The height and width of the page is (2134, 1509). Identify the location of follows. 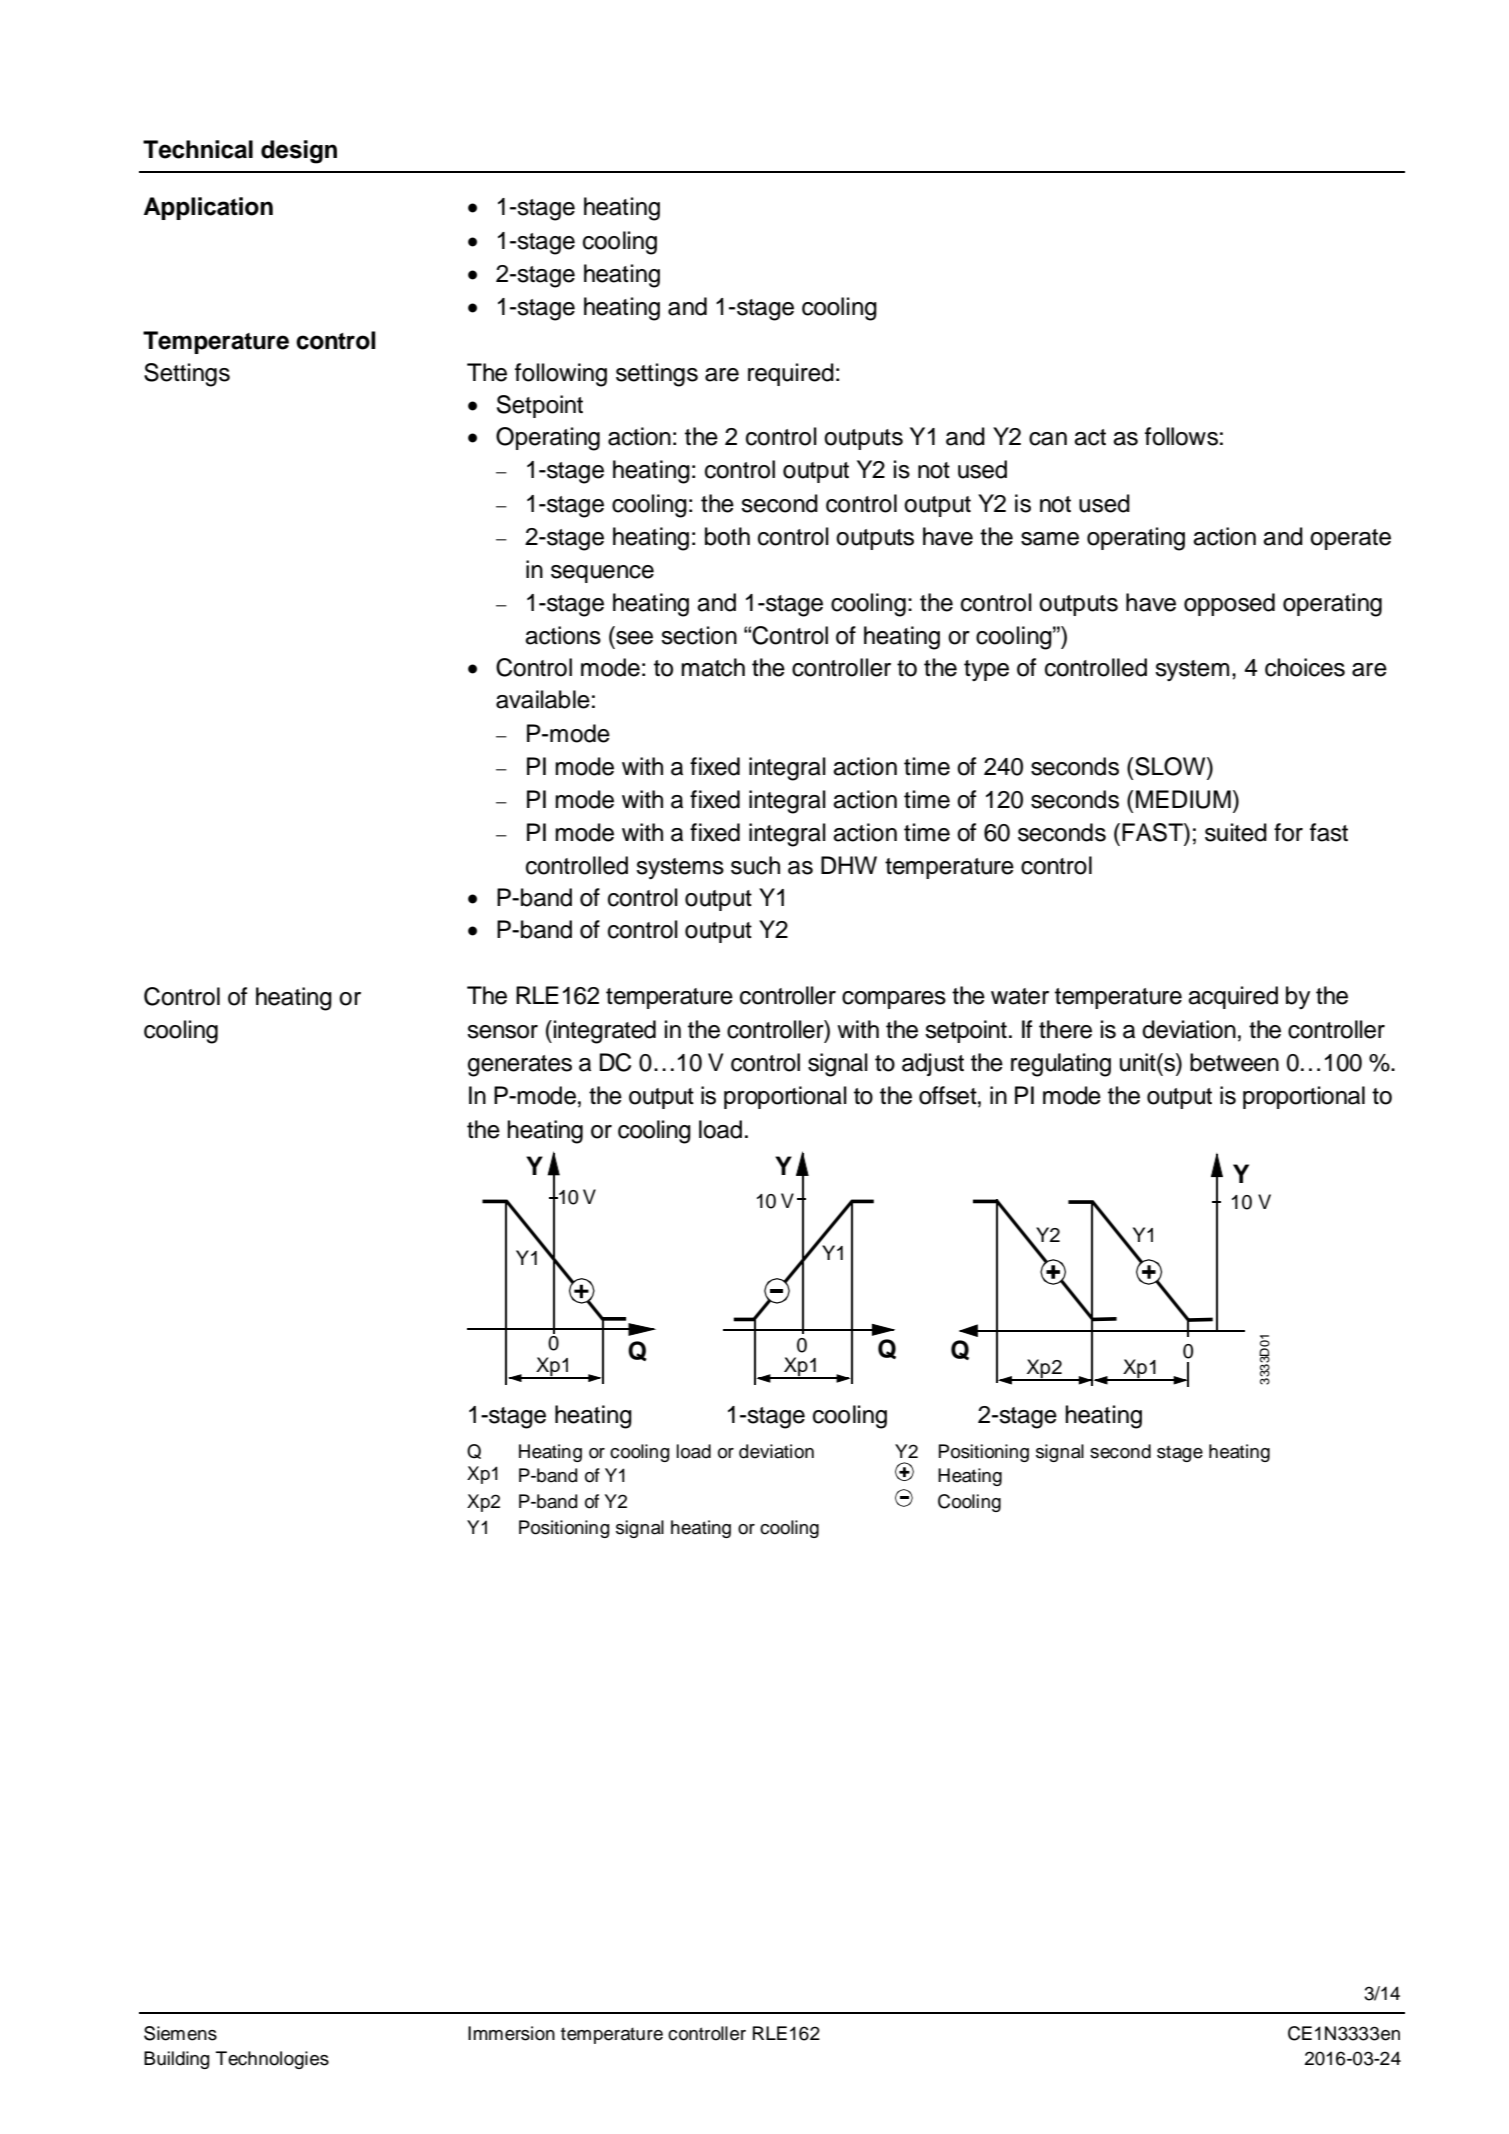
(1181, 436).
